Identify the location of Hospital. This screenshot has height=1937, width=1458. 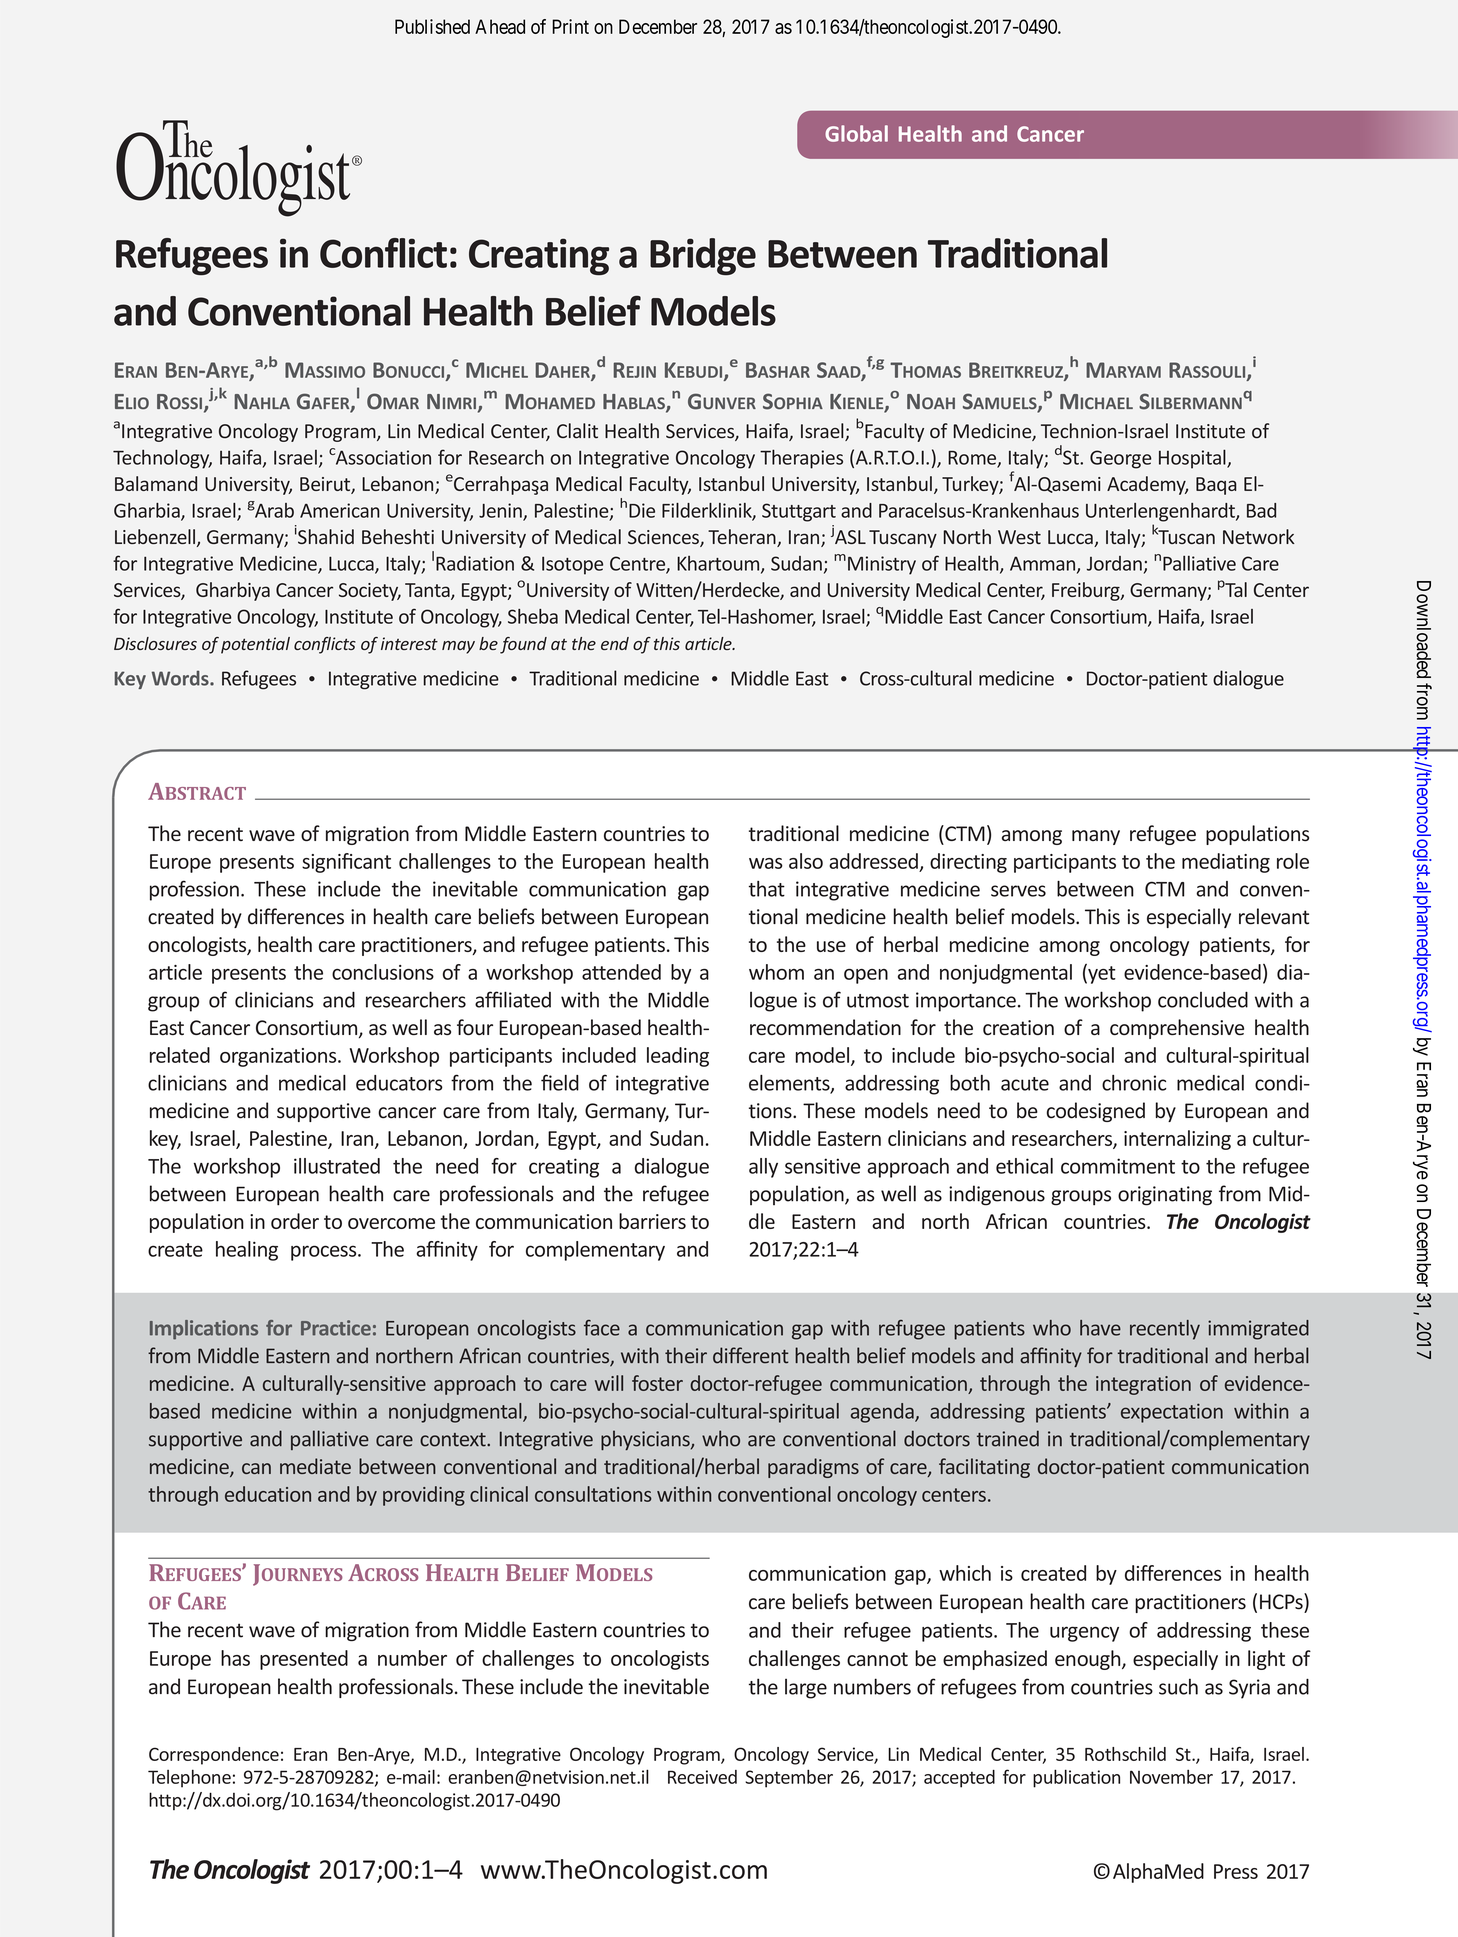
(1193, 459).
